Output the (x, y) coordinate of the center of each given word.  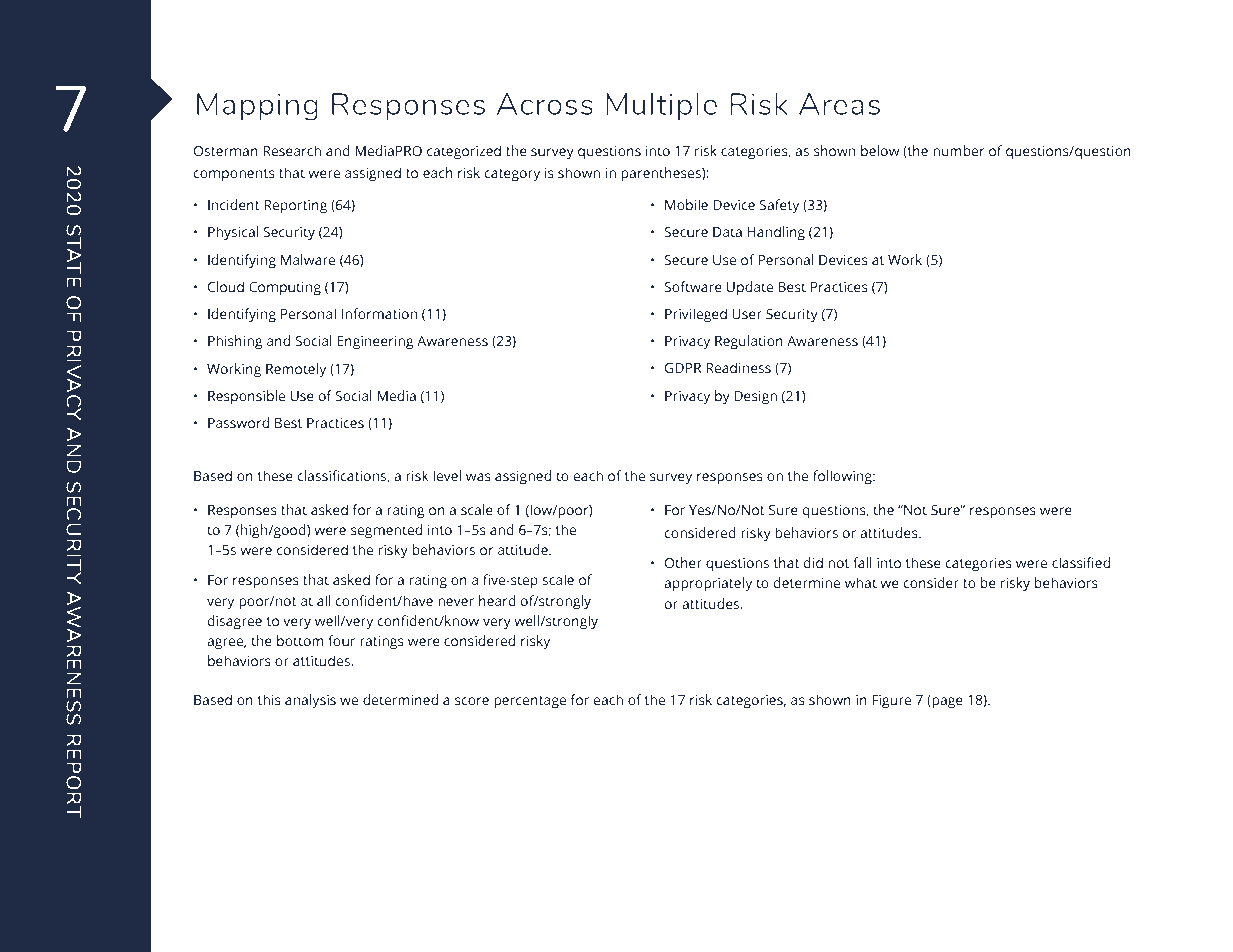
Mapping (257, 107)
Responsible (246, 397)
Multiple (661, 107)
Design (755, 398)
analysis (310, 701)
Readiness (738, 367)
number (959, 150)
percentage (530, 702)
